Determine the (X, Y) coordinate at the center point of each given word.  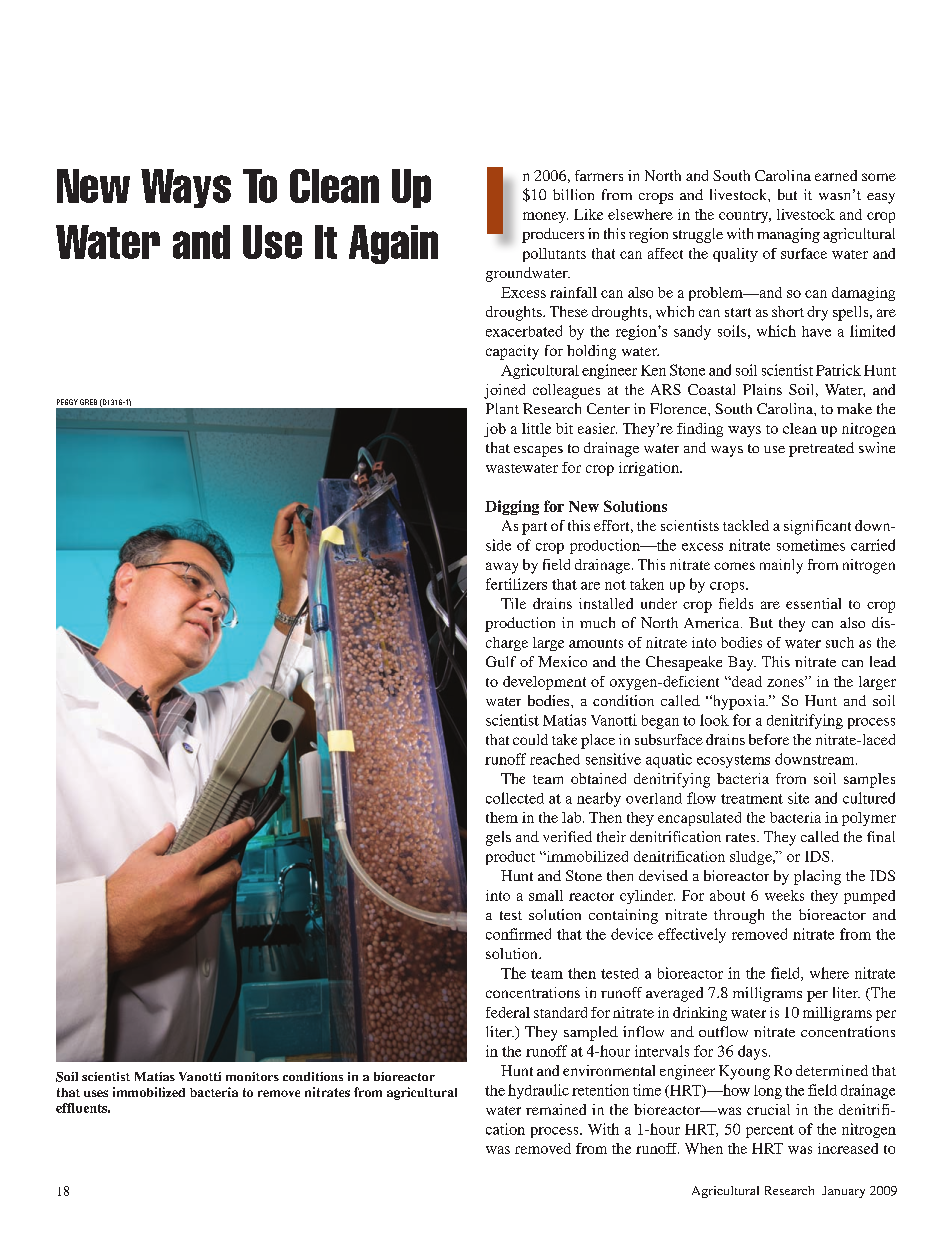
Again (393, 244)
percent (770, 1131)
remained (556, 1109)
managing (788, 235)
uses (96, 1093)
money (545, 217)
